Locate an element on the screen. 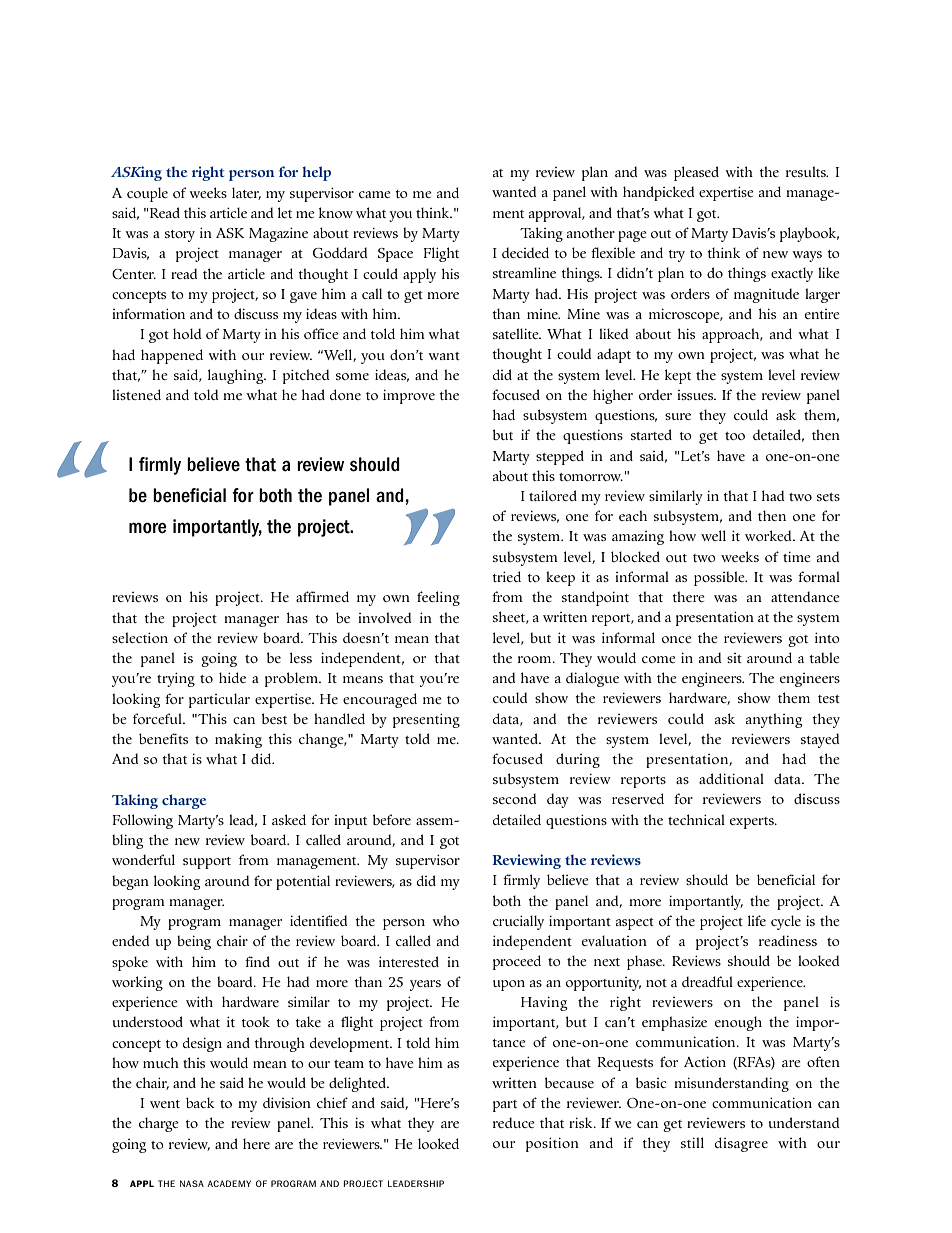 This screenshot has height=1233, width=952. support is located at coordinates (207, 863).
